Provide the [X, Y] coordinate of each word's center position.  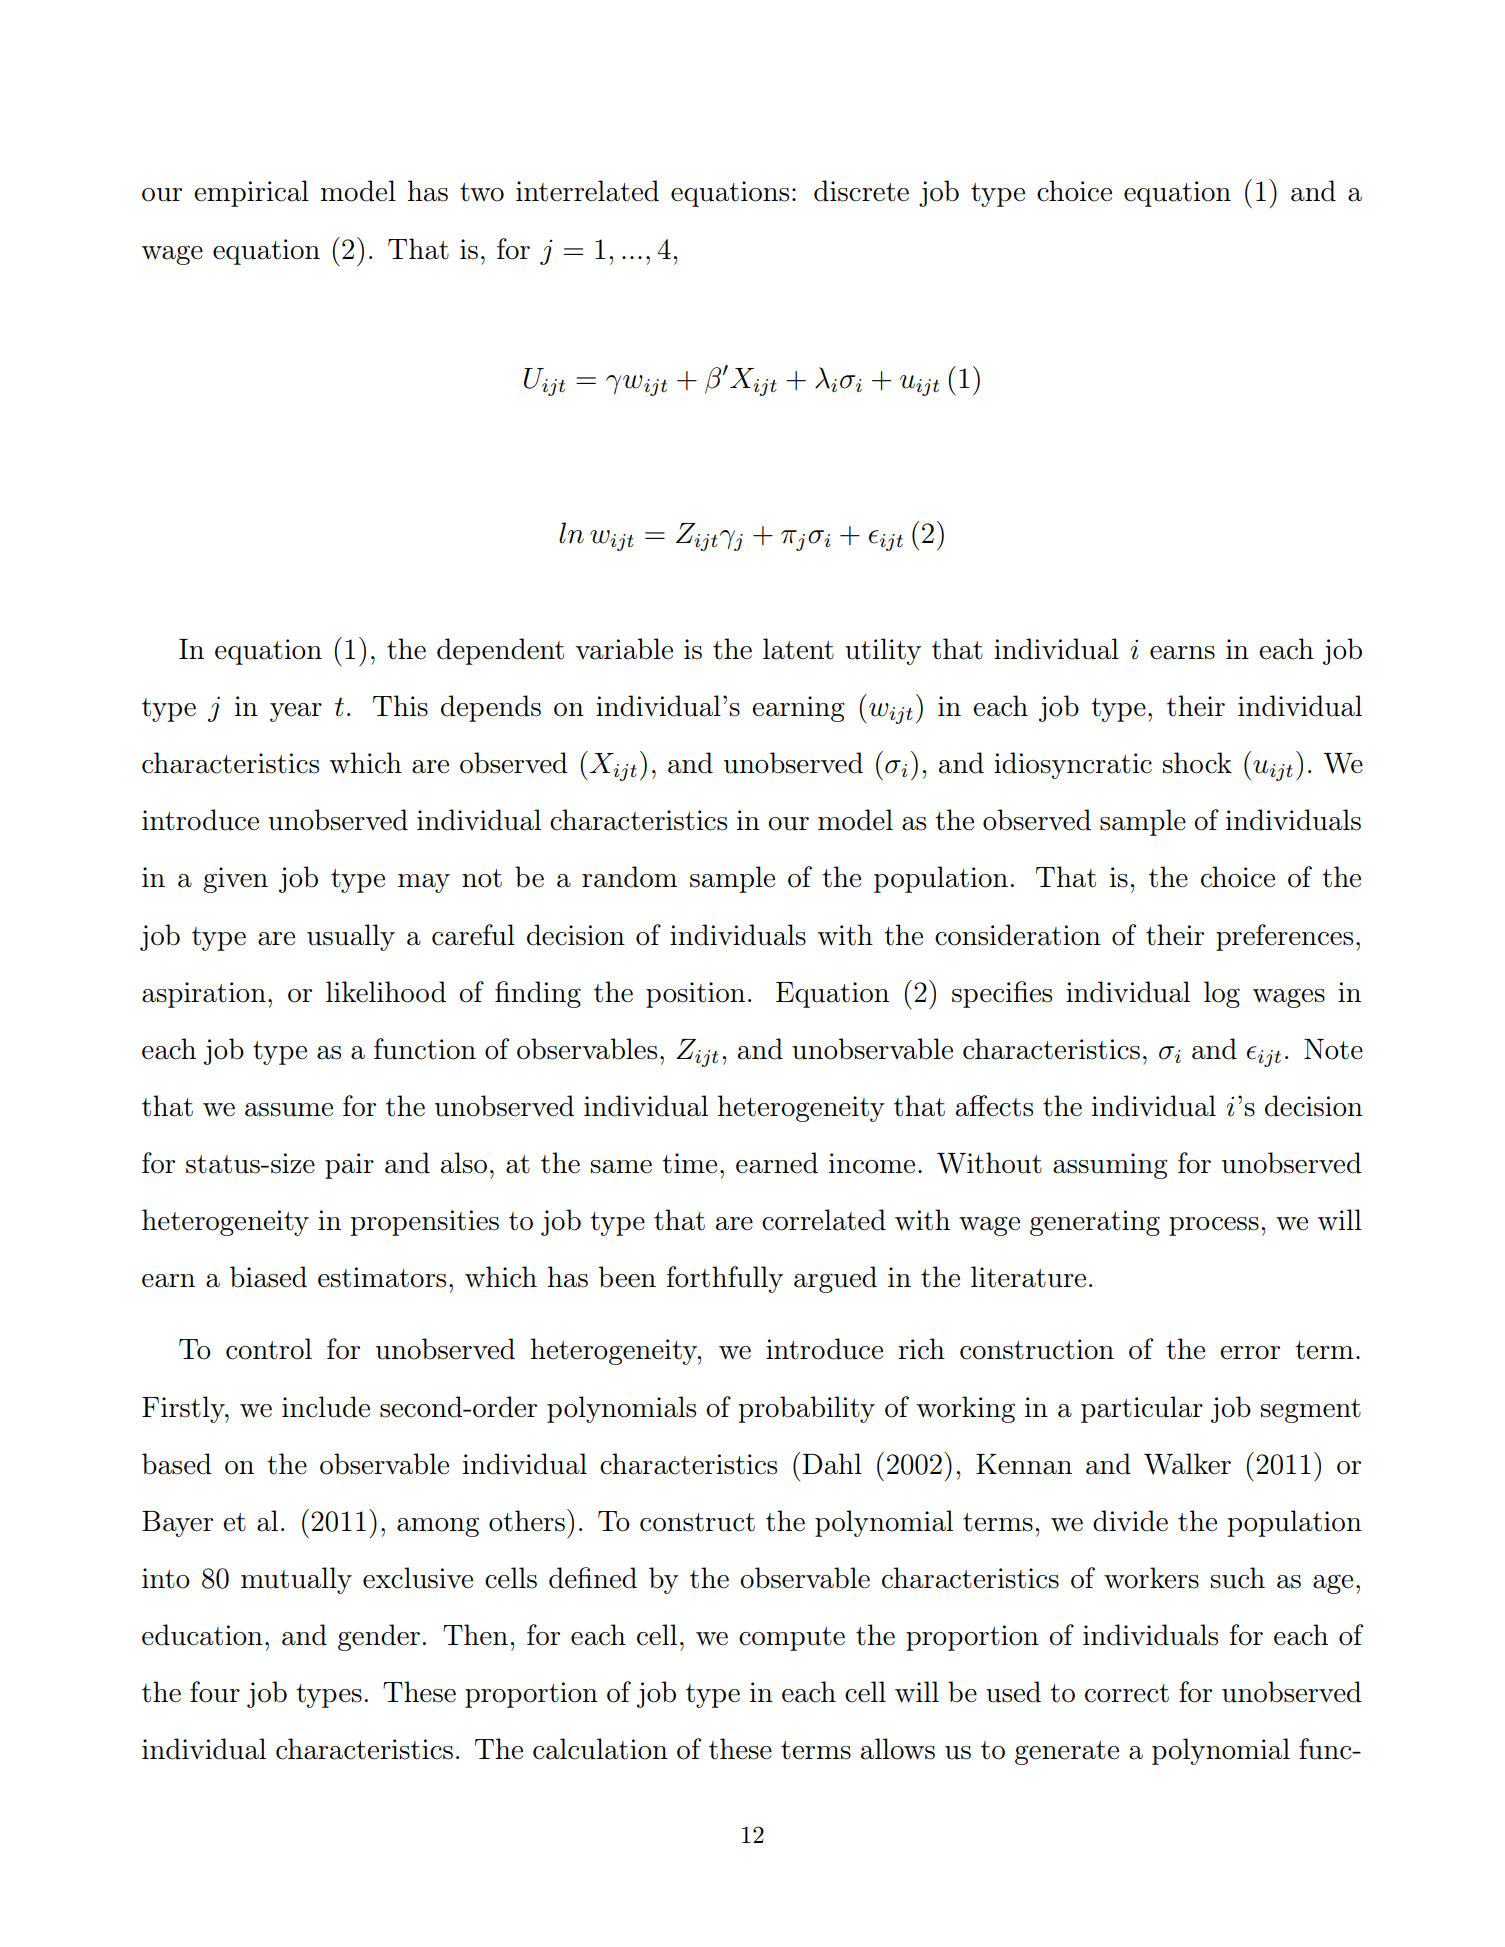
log [1222, 994]
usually [351, 937]
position [695, 995]
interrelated [587, 191]
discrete [861, 191]
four [215, 1692]
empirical [251, 193]
